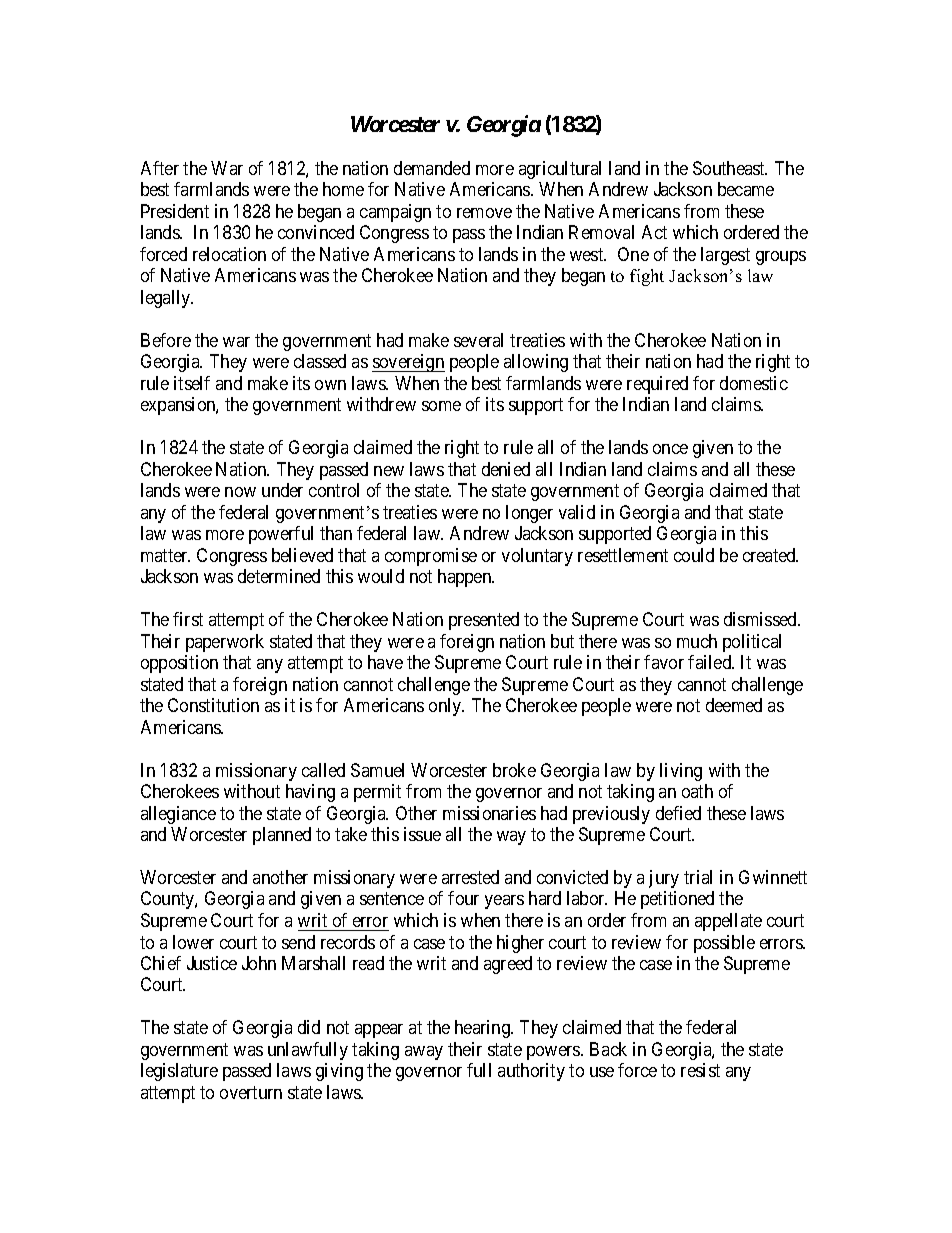  What do you see at coordinates (282, 836) in the screenshot?
I see `planned` at bounding box center [282, 836].
